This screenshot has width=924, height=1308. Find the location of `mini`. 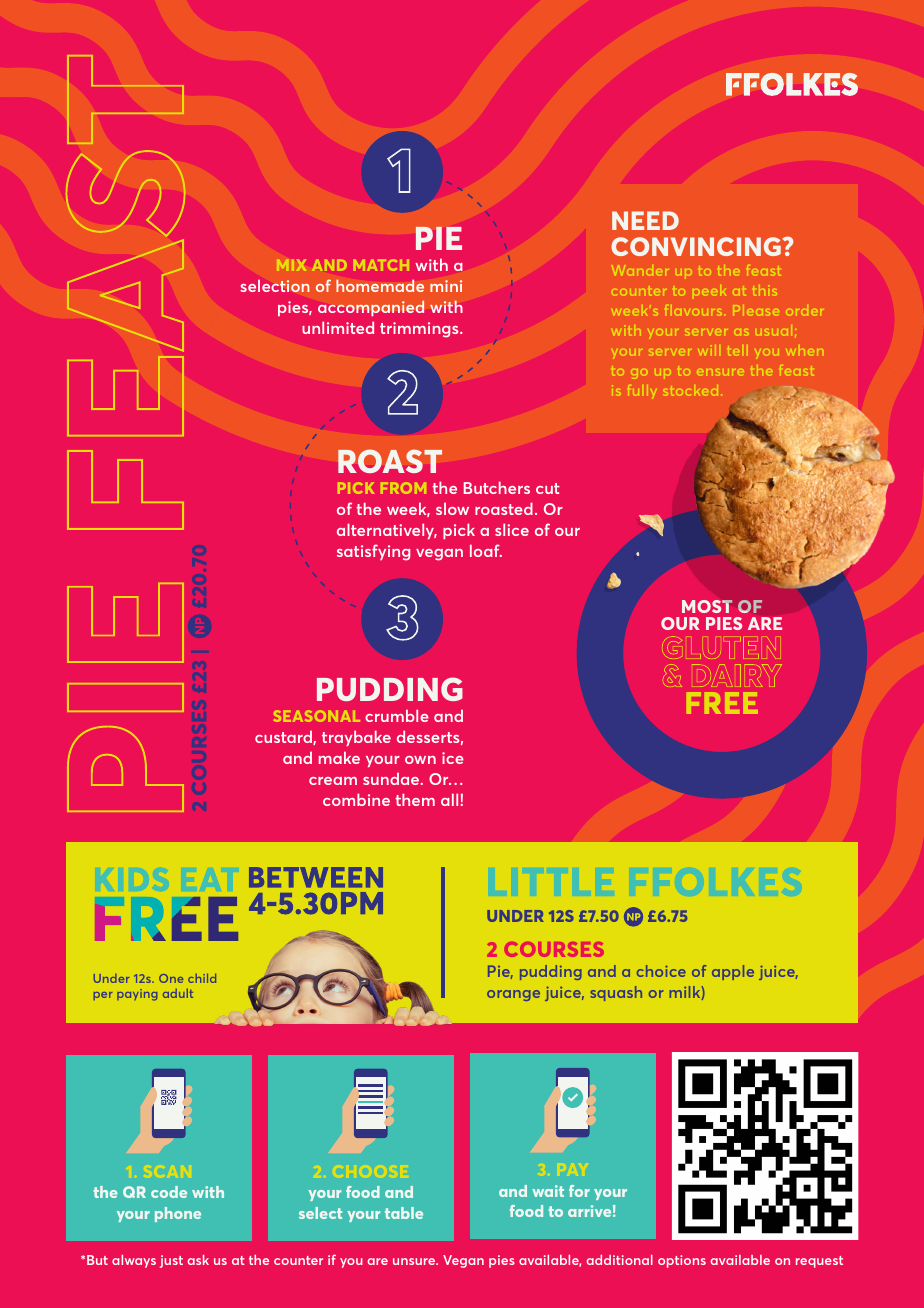

mini is located at coordinates (446, 286).
